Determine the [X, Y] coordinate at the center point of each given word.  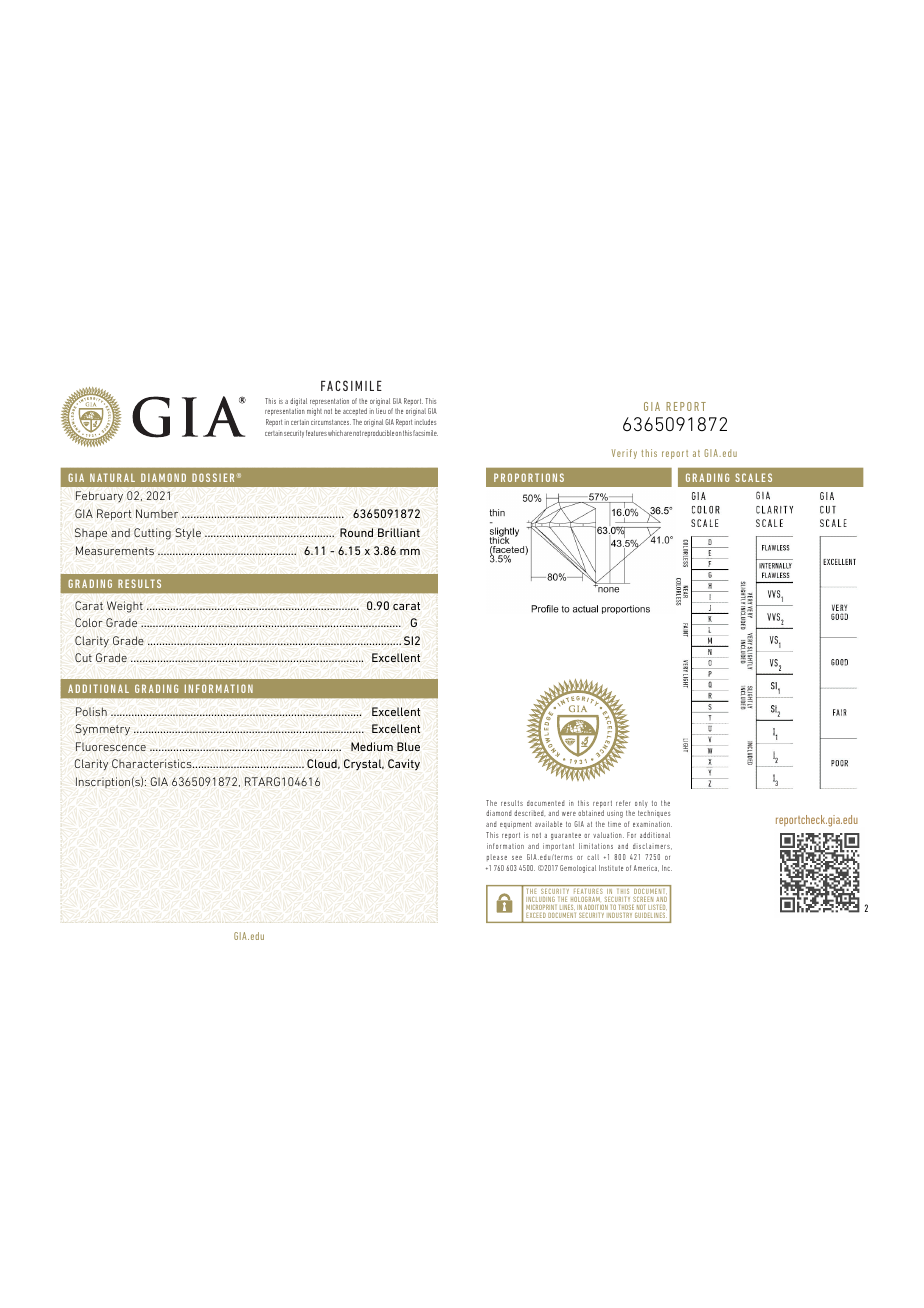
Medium [372, 746]
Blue [408, 746]
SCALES [753, 477]
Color [89, 622]
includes [425, 422]
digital [298, 402]
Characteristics [153, 763]
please [497, 857]
